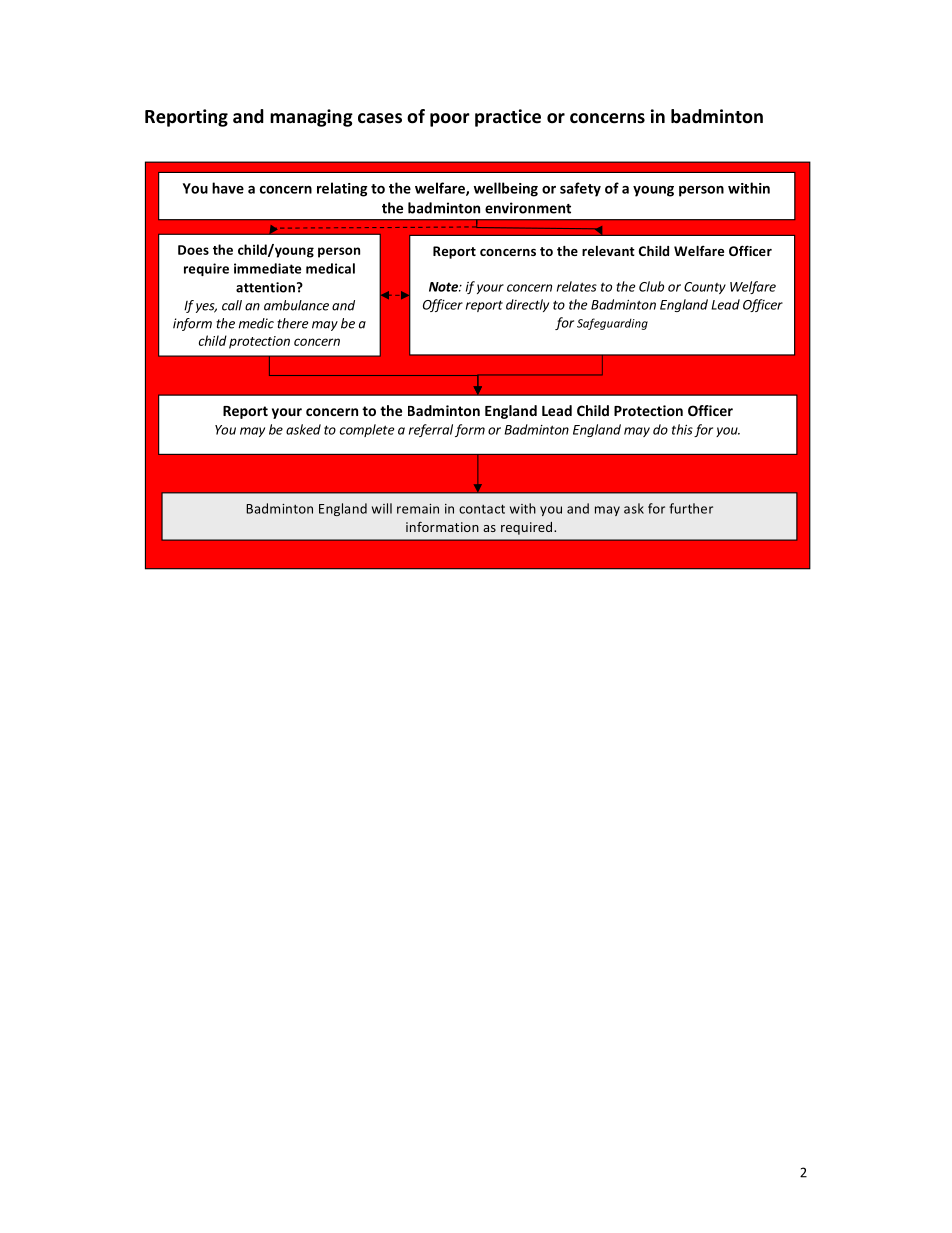  What do you see at coordinates (311, 118) in the screenshot?
I see `managing` at bounding box center [311, 118].
